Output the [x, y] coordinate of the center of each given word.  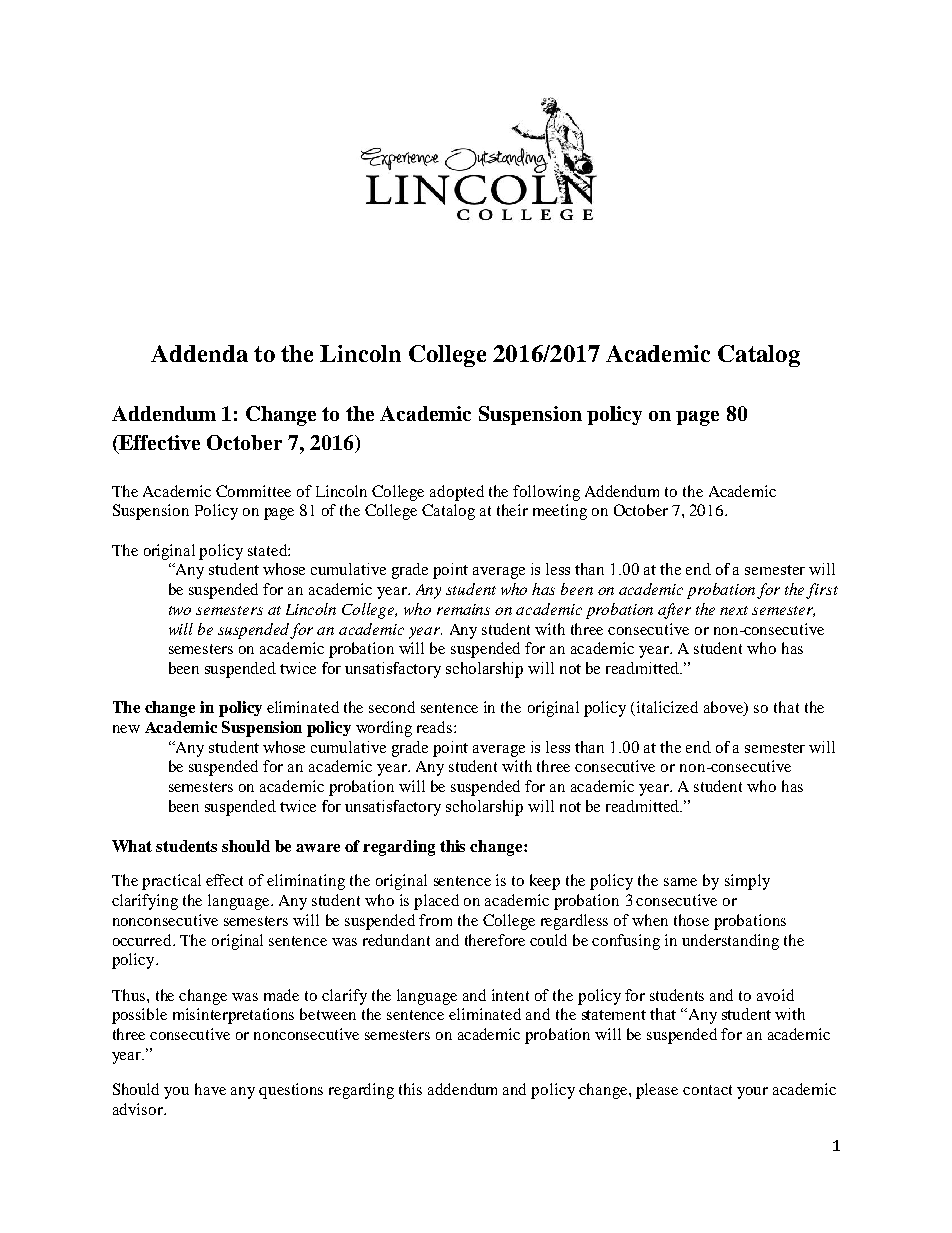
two [180, 610]
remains [463, 609]
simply [747, 882]
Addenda [199, 353]
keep [545, 882]
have [210, 1089]
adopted [457, 493]
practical [171, 882]
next [734, 610]
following [546, 493]
